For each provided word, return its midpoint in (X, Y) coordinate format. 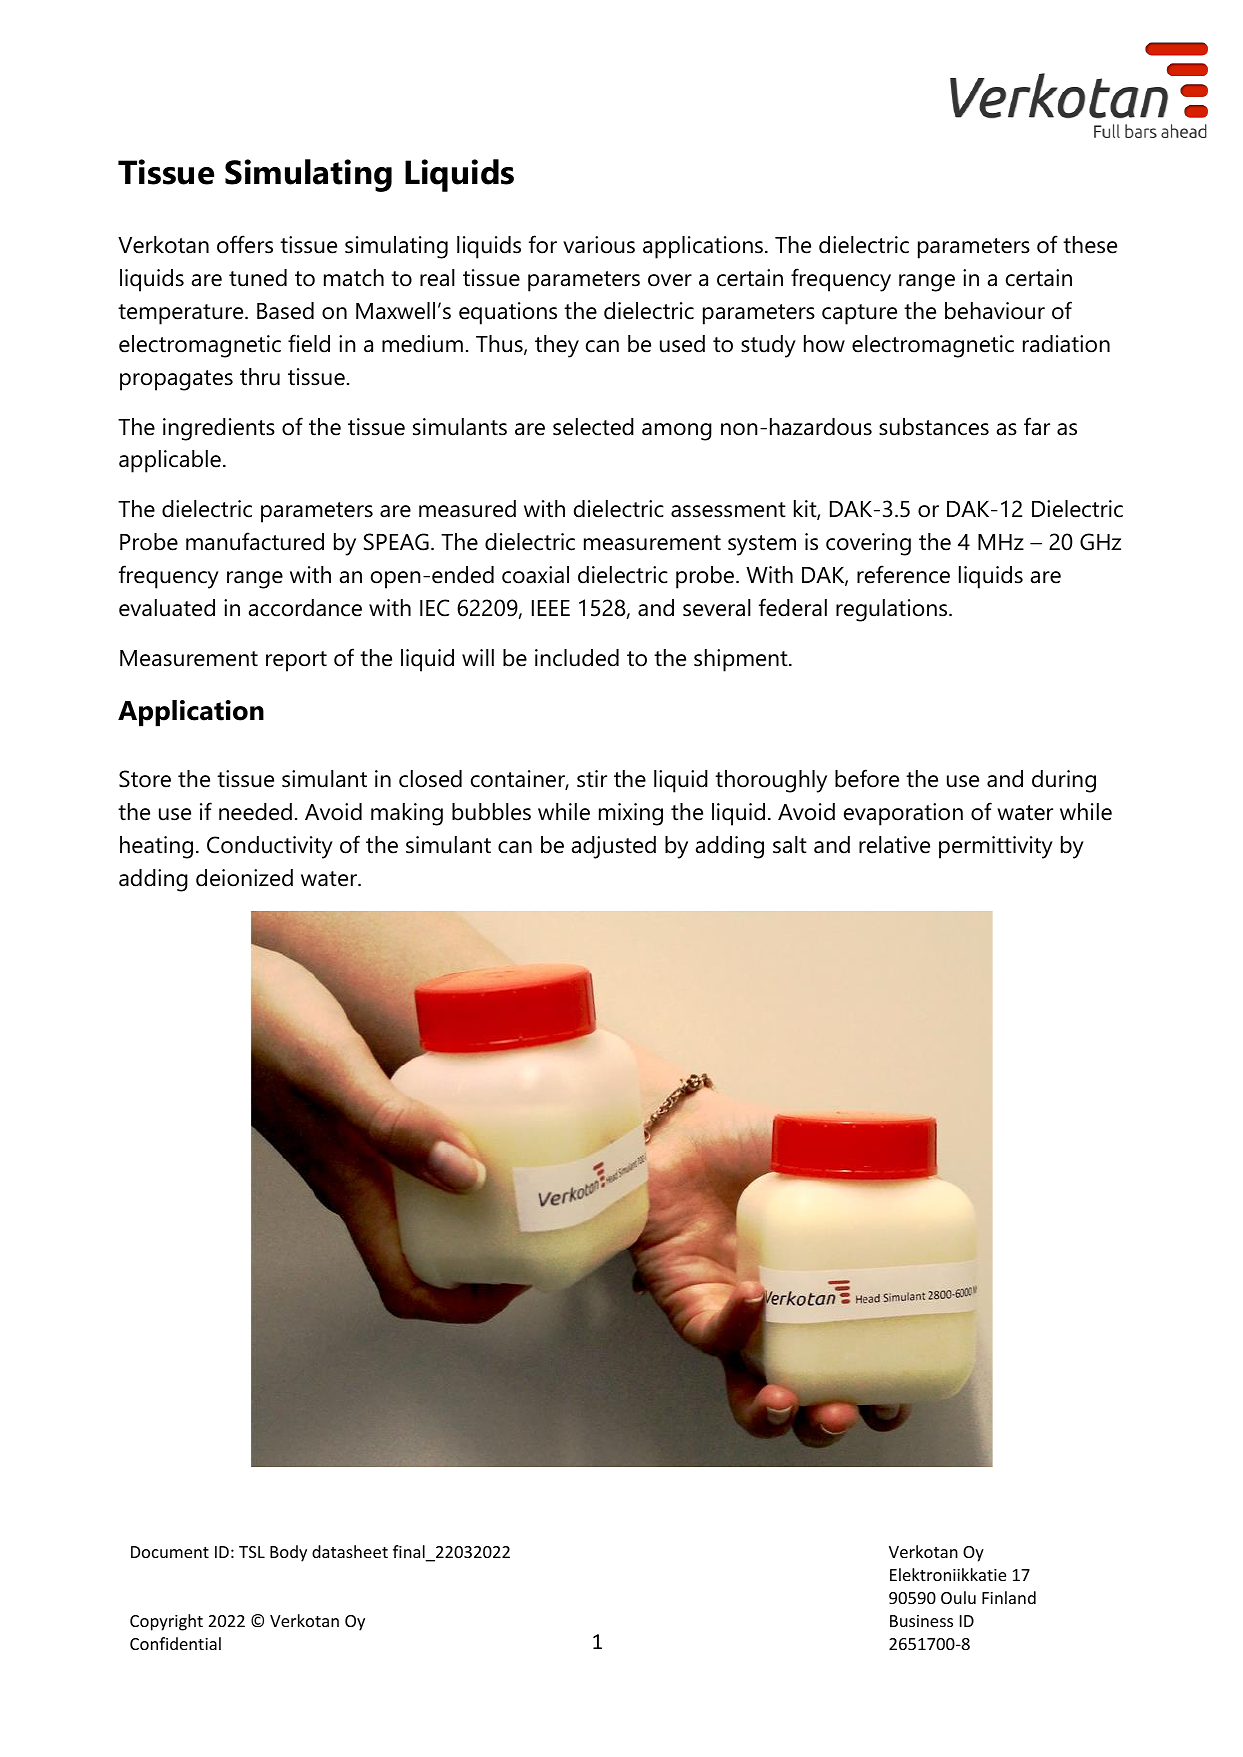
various (599, 245)
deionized (244, 878)
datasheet (350, 1551)
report (296, 661)
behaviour (995, 311)
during (1064, 781)
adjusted (614, 847)
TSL (252, 1552)
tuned (258, 278)
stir (592, 779)
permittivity (996, 847)
